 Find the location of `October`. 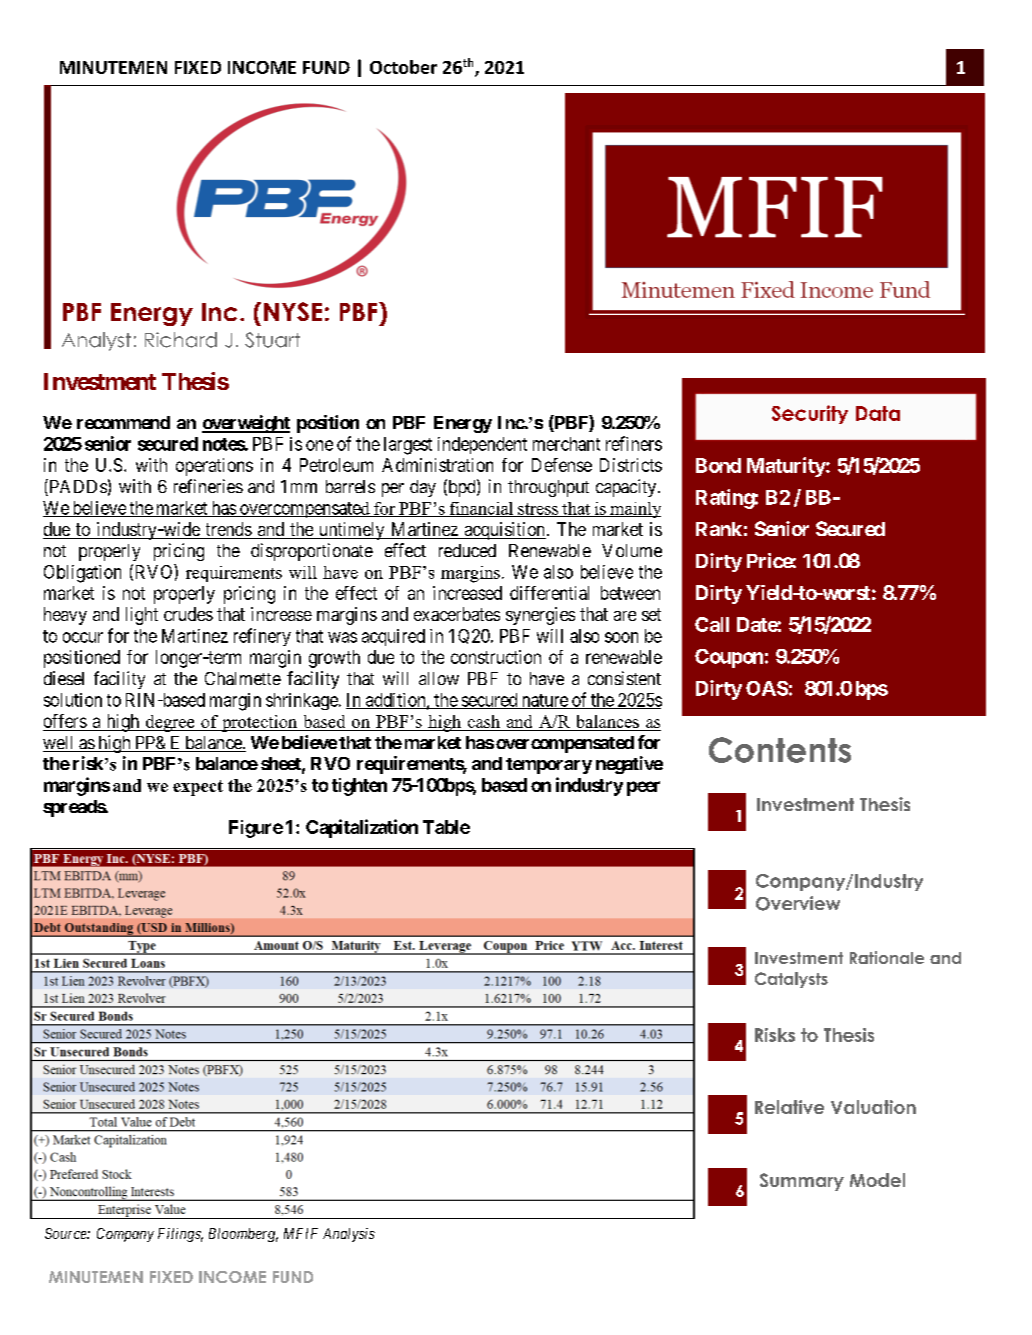

October is located at coordinates (403, 67).
